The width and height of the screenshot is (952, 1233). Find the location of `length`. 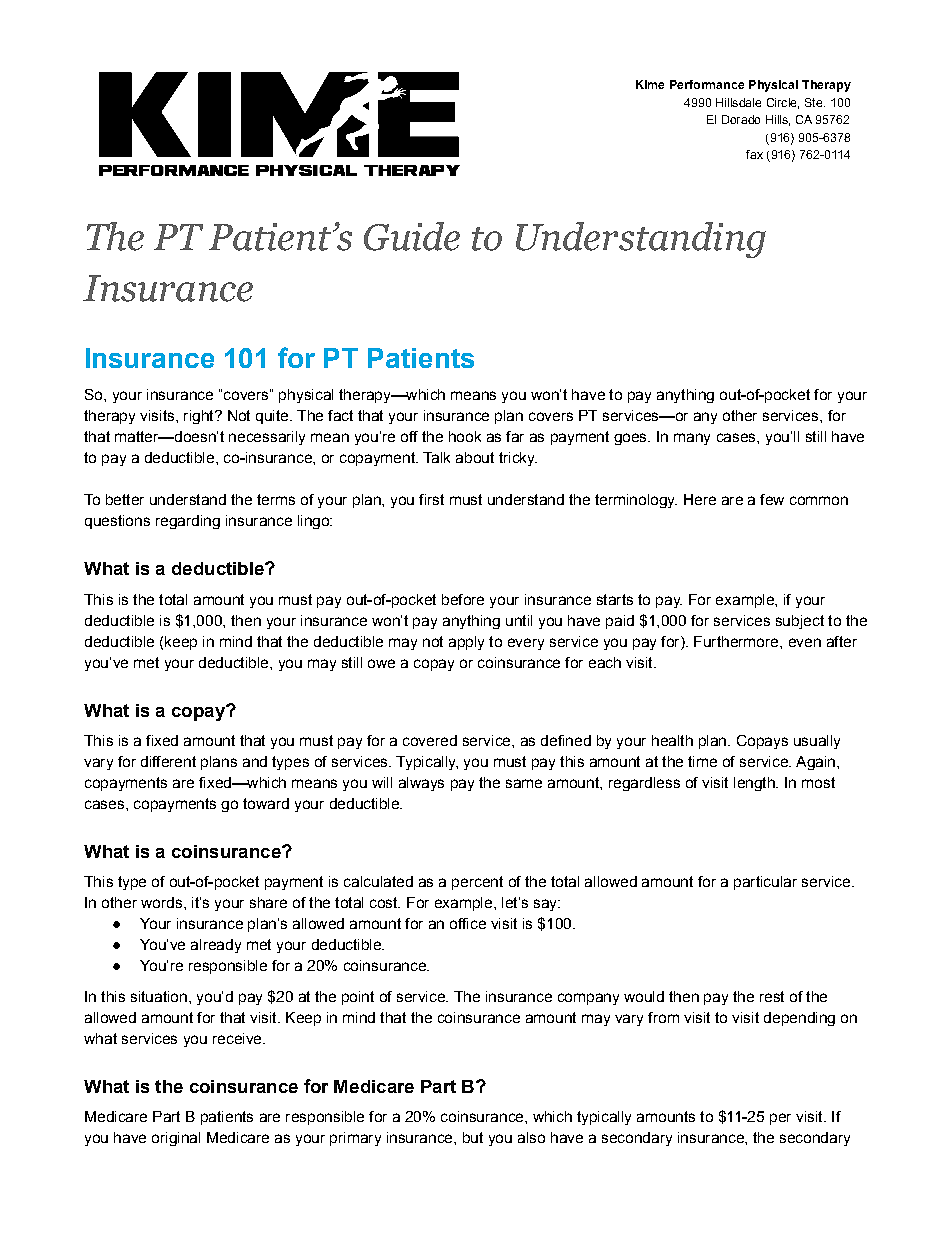

length is located at coordinates (755, 784).
